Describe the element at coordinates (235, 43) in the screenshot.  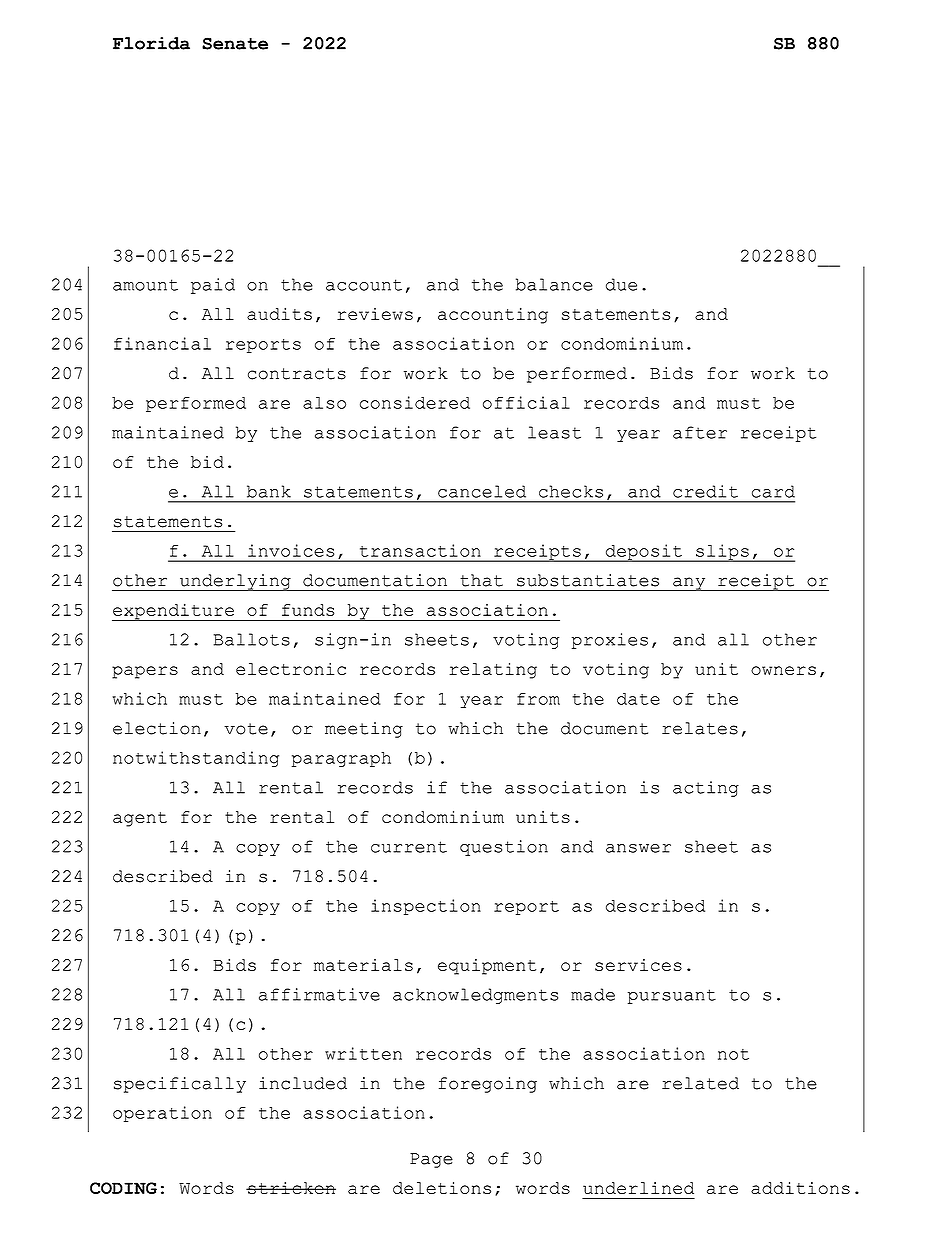
I see `Senate` at that location.
